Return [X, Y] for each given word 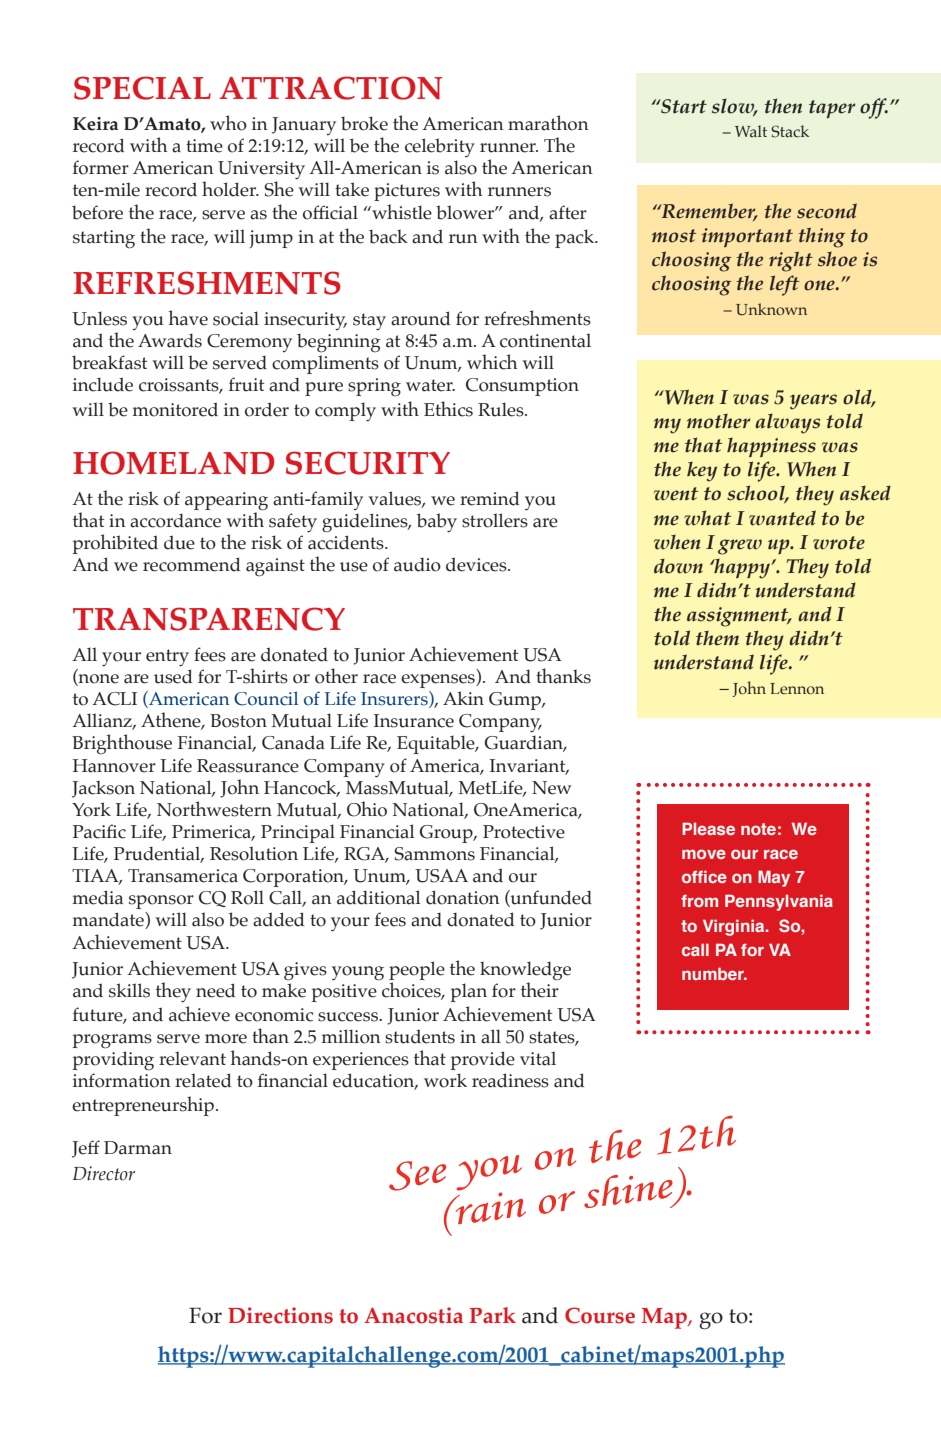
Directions [280, 1315]
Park [492, 1315]
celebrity [440, 147]
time [204, 146]
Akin [463, 698]
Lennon [797, 688]
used [173, 676]
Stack [790, 131]
